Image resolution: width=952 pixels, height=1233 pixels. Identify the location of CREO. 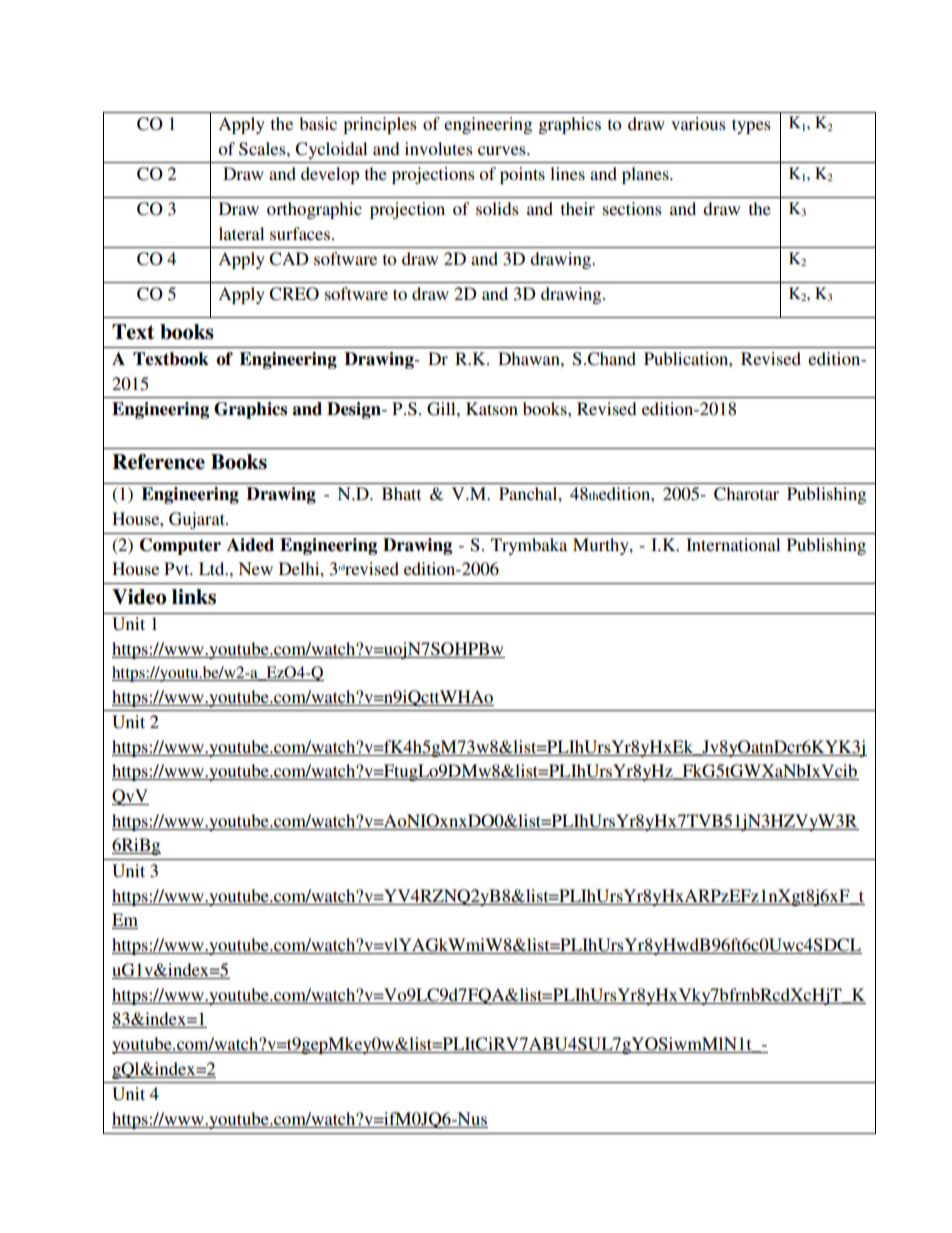
(294, 294).
